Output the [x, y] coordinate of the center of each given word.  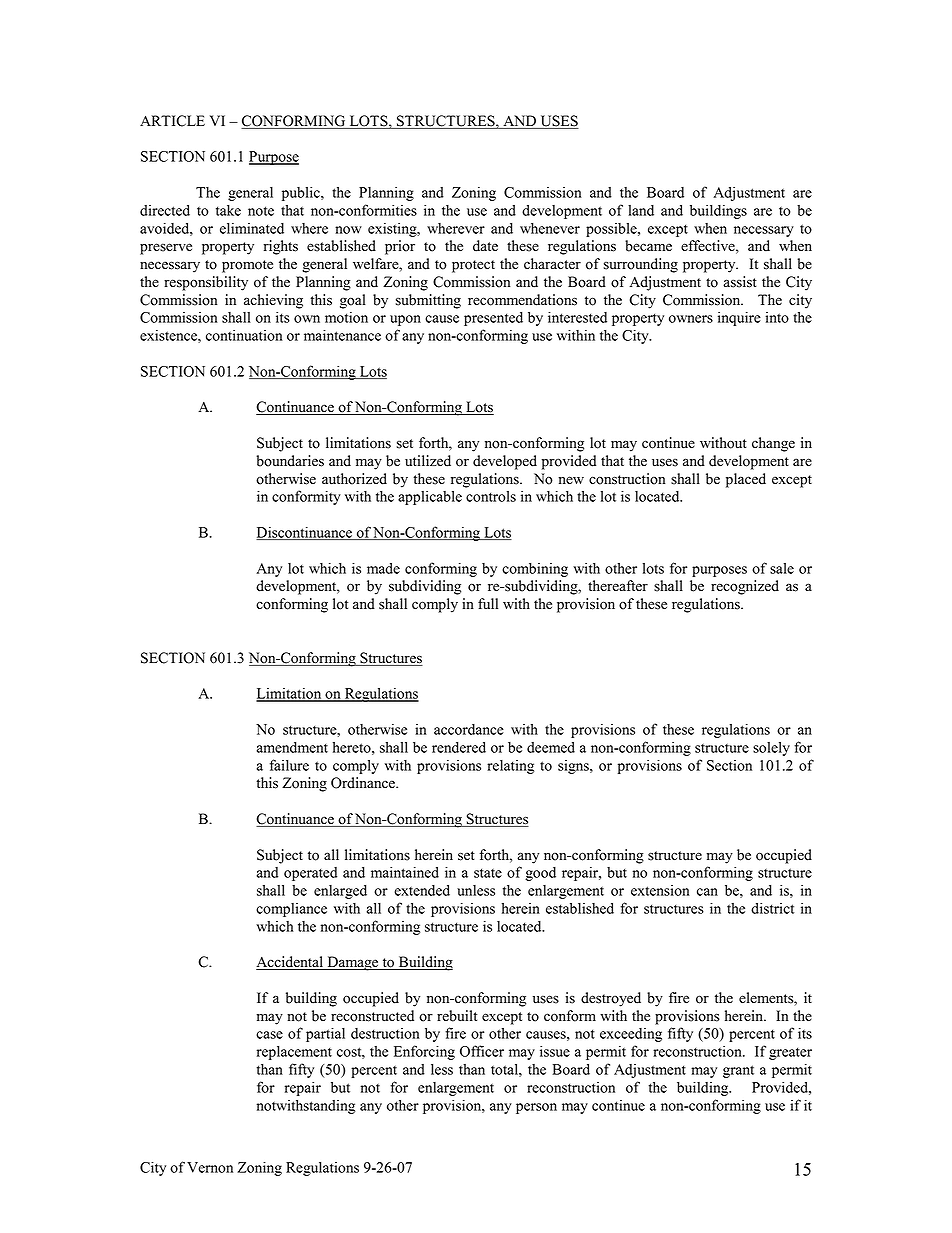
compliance [291, 910]
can [707, 892]
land [641, 210]
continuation [244, 335]
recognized [745, 587]
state [488, 873]
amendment [292, 747]
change [773, 444]
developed [505, 462]
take [228, 210]
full [488, 604]
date [485, 246]
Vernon [210, 1167]
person [536, 1108]
